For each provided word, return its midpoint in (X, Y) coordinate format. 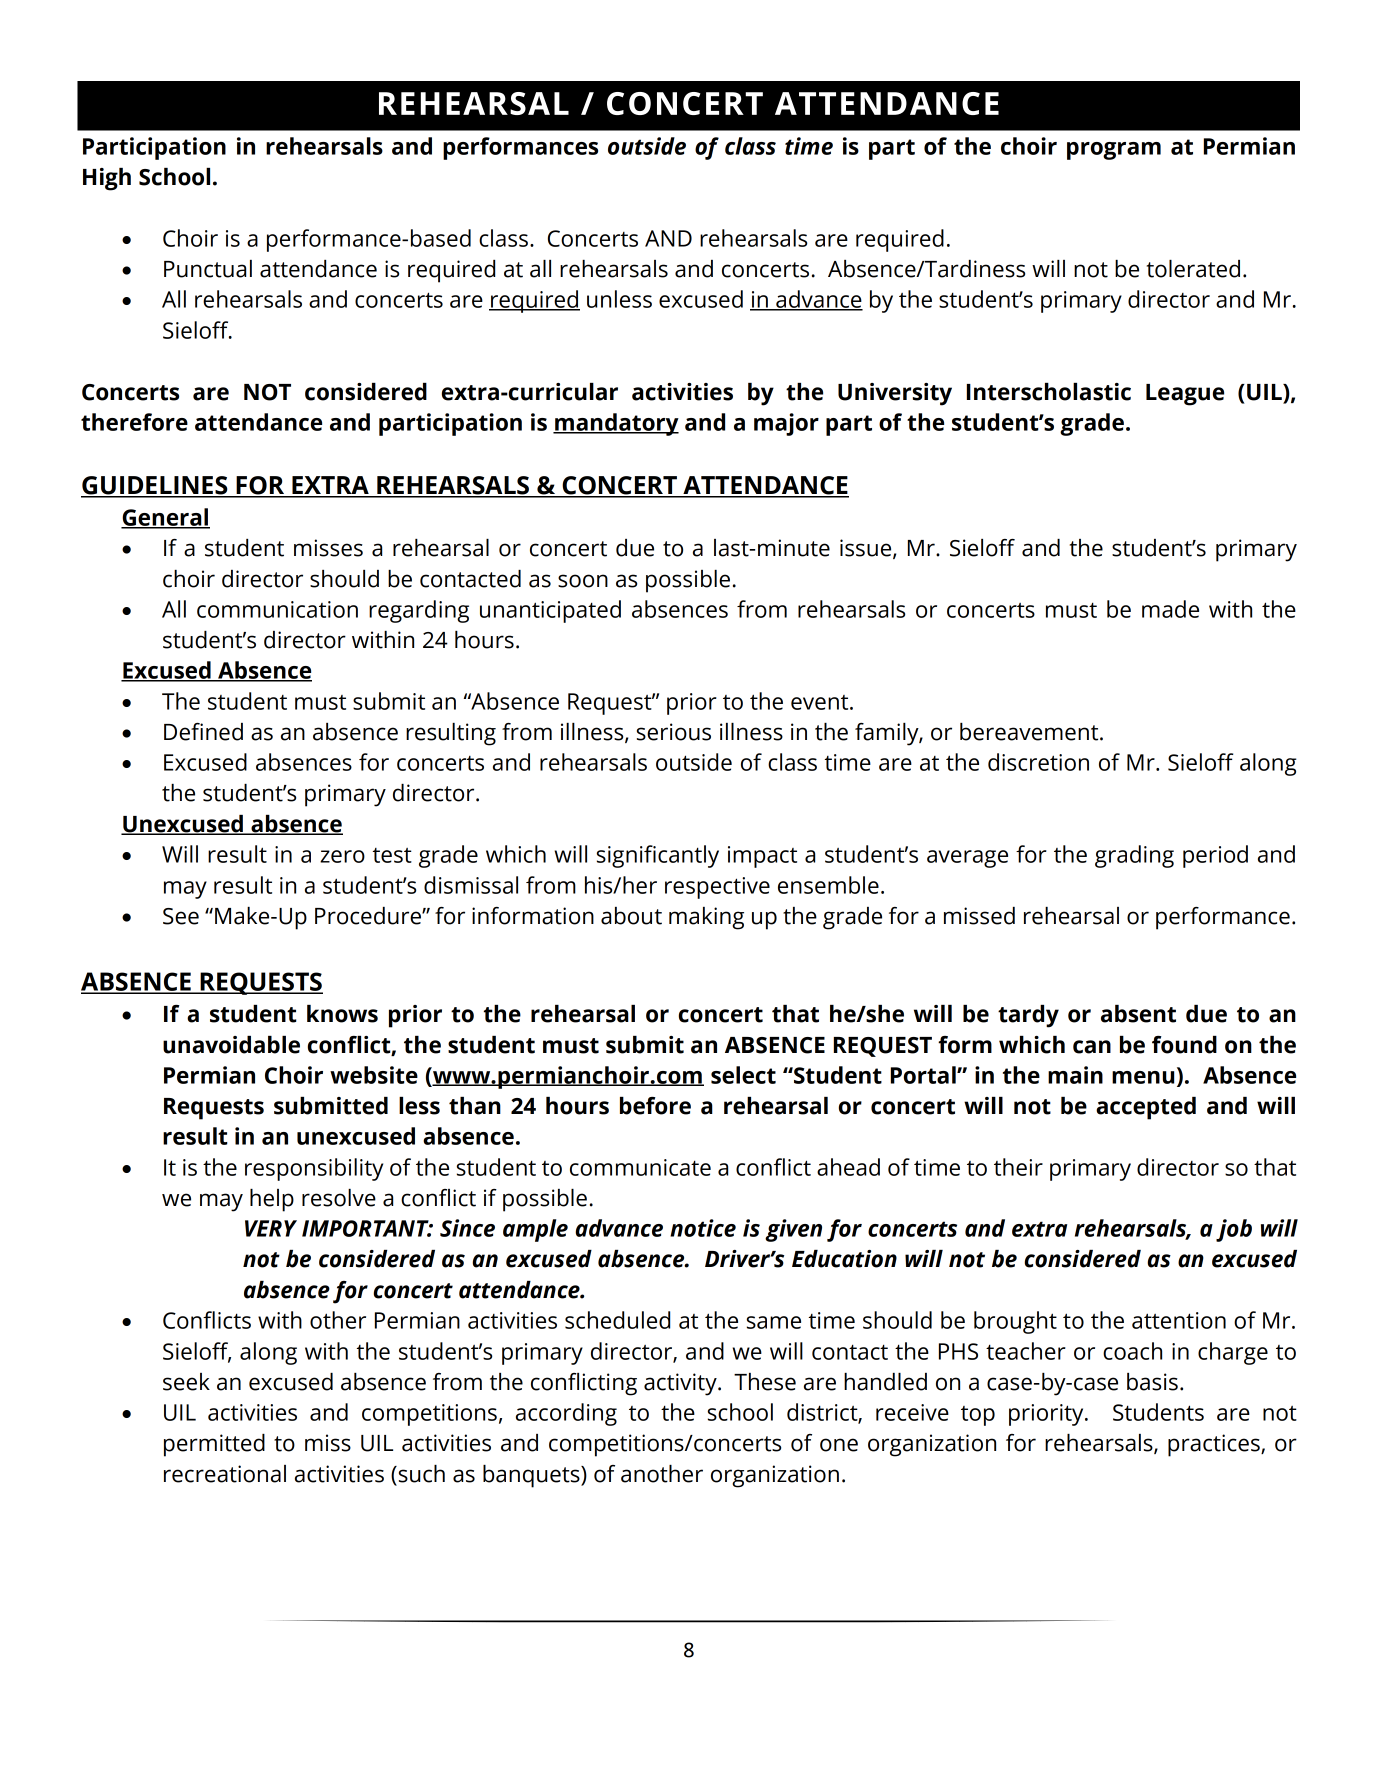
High (107, 179)
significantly (658, 856)
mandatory (616, 424)
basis (1152, 1382)
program (1114, 151)
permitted (214, 1445)
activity (681, 1384)
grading (1134, 856)
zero (342, 856)
